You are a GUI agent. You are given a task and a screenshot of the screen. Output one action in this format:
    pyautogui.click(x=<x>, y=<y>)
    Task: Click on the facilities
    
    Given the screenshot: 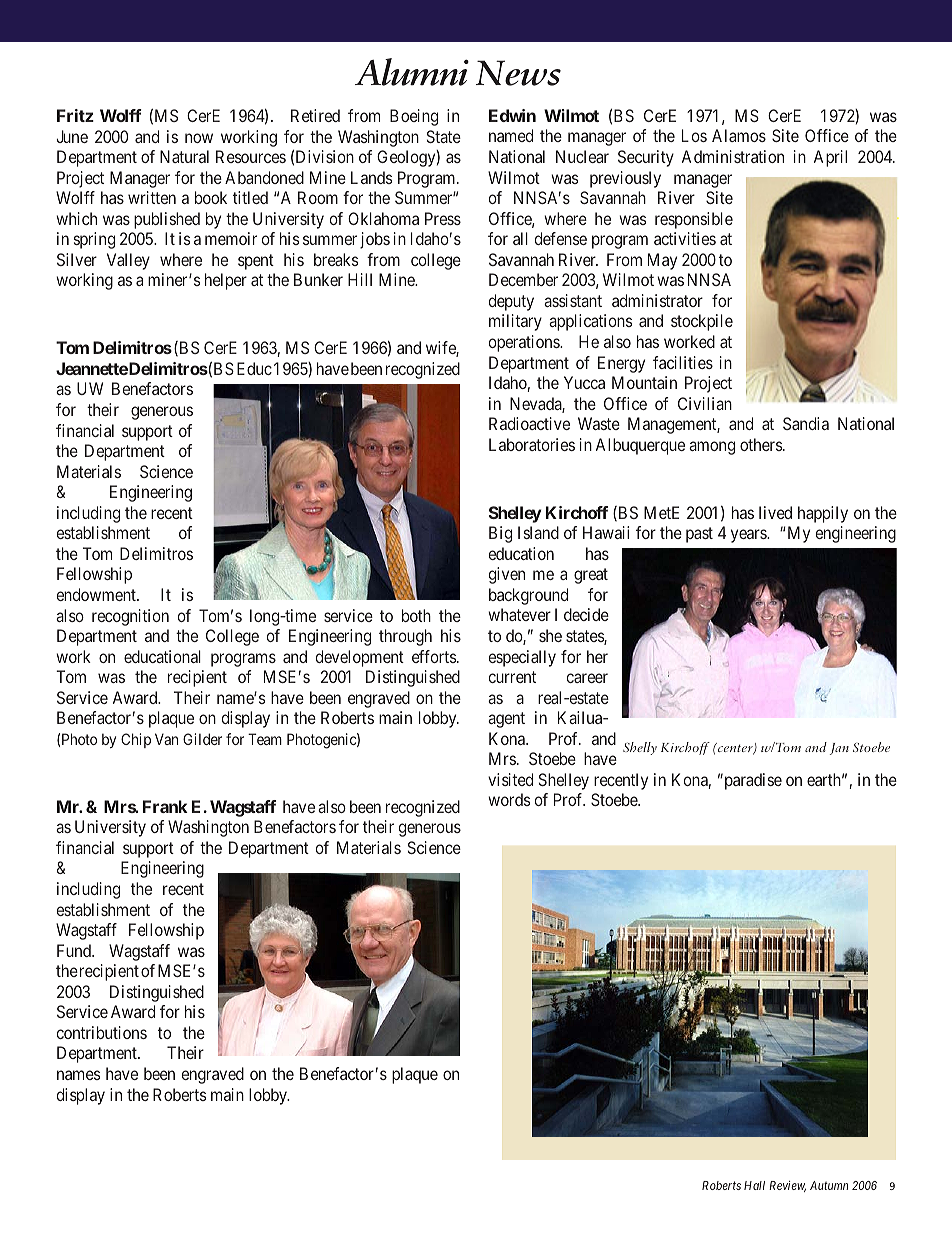 What is the action you would take?
    pyautogui.click(x=683, y=362)
